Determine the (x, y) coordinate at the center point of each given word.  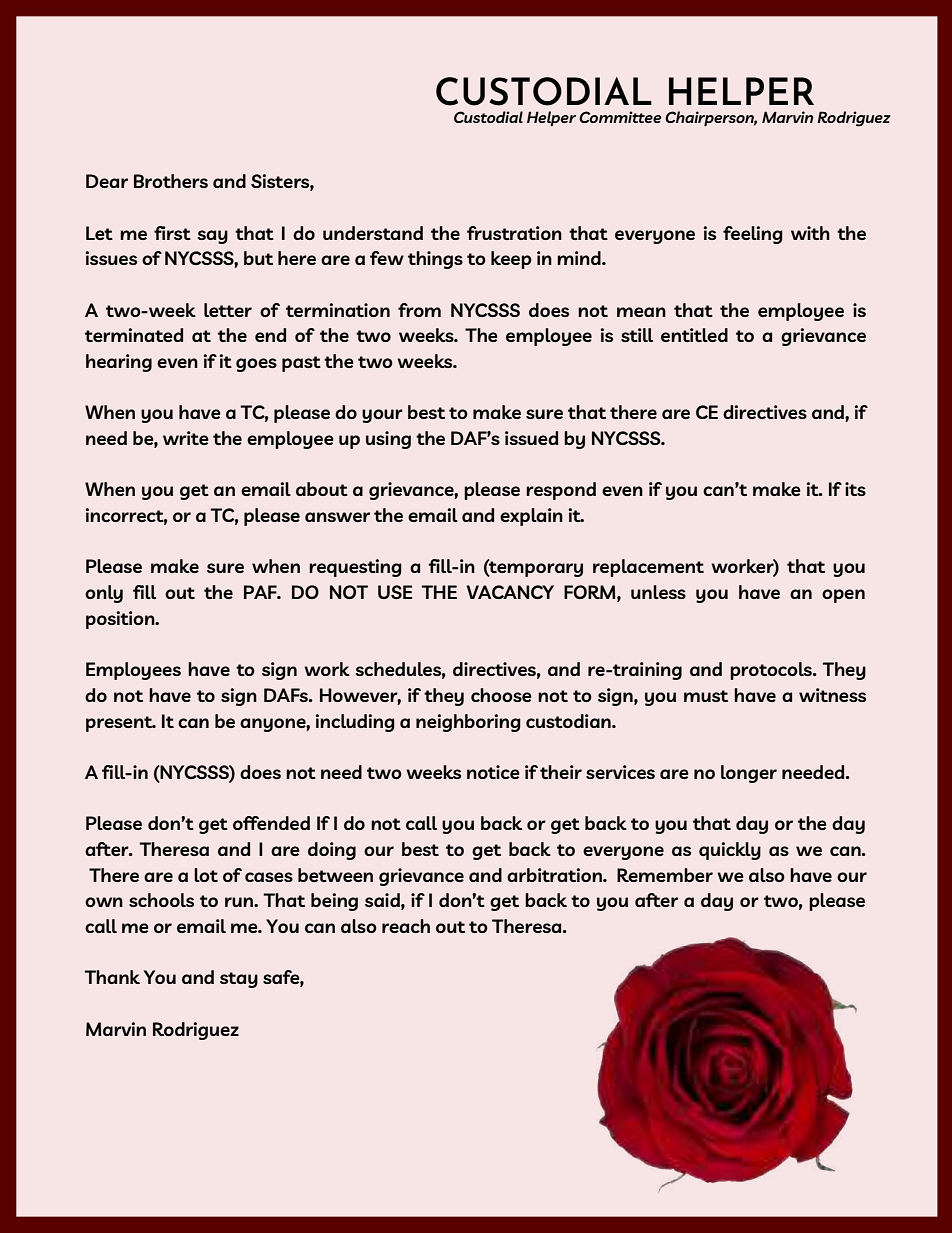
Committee (620, 117)
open (843, 596)
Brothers (171, 181)
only (104, 594)
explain (531, 517)
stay (239, 980)
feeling (753, 235)
